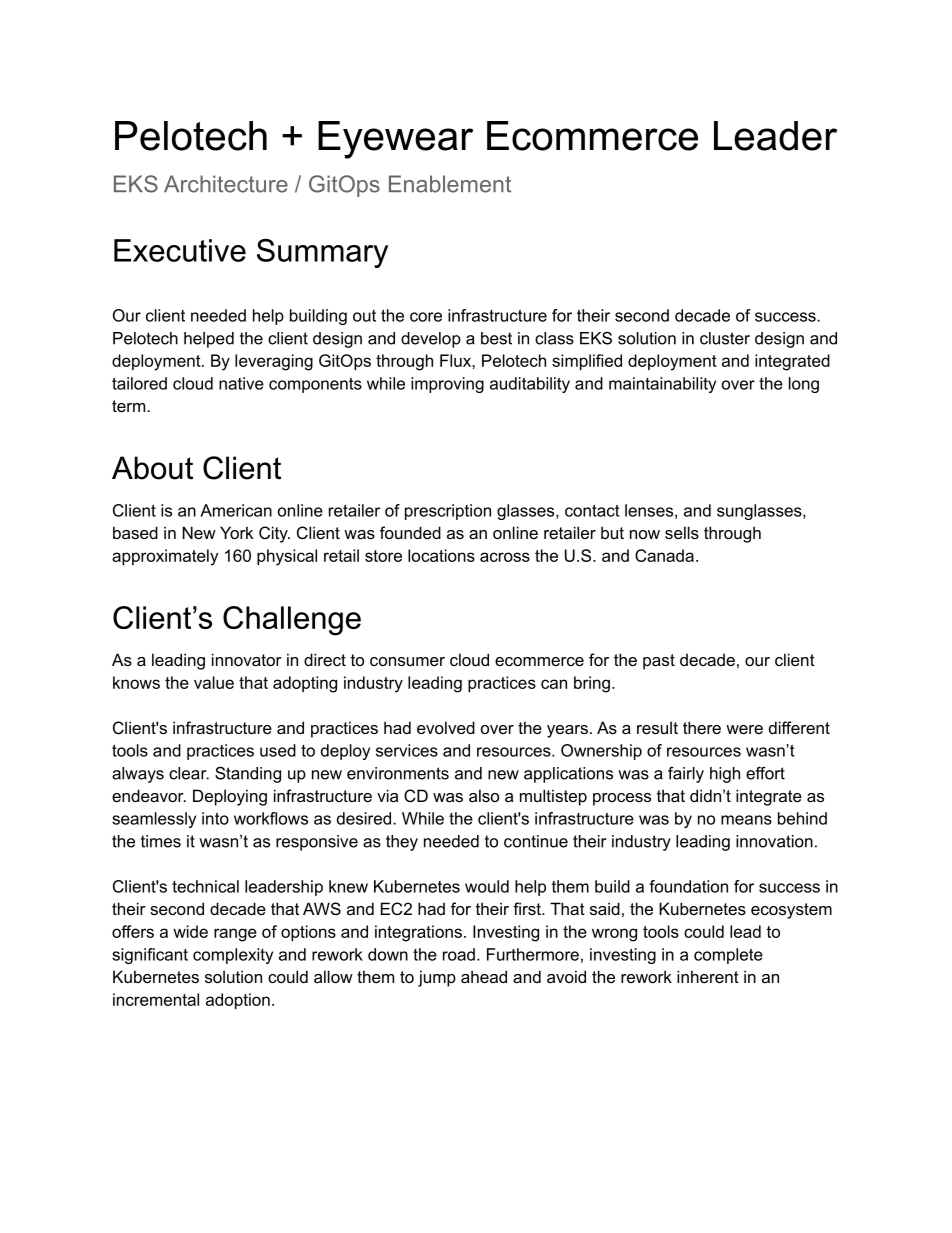 The image size is (952, 1233). Describe the element at coordinates (226, 184) in the screenshot. I see `Architecture` at that location.
